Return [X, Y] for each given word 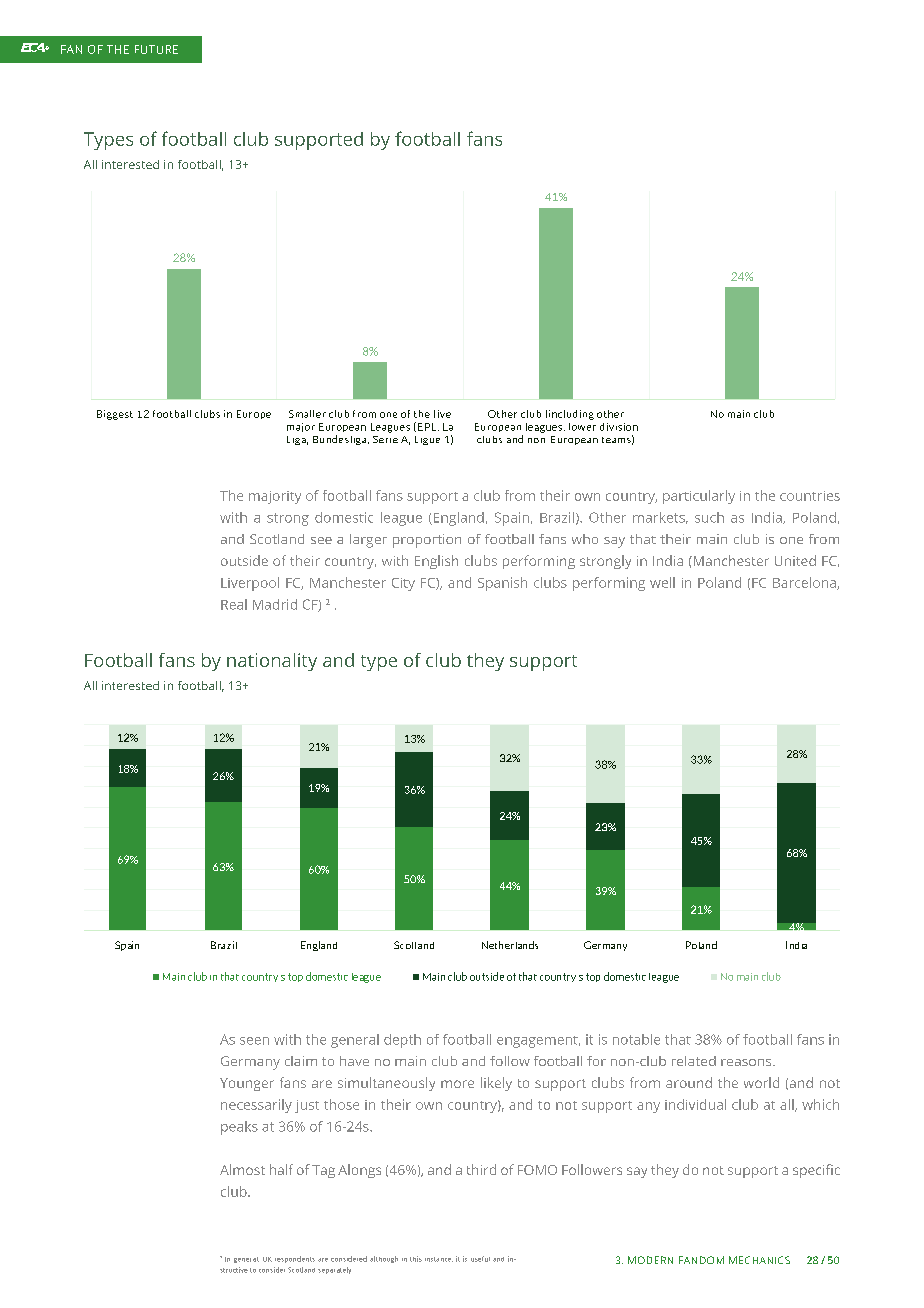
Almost [242, 1169]
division [619, 427]
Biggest [115, 415]
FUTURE [156, 49]
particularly [699, 497]
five [442, 414]
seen [254, 1041]
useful [480, 1259]
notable [636, 1039]
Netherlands [510, 945]
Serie [385, 439]
